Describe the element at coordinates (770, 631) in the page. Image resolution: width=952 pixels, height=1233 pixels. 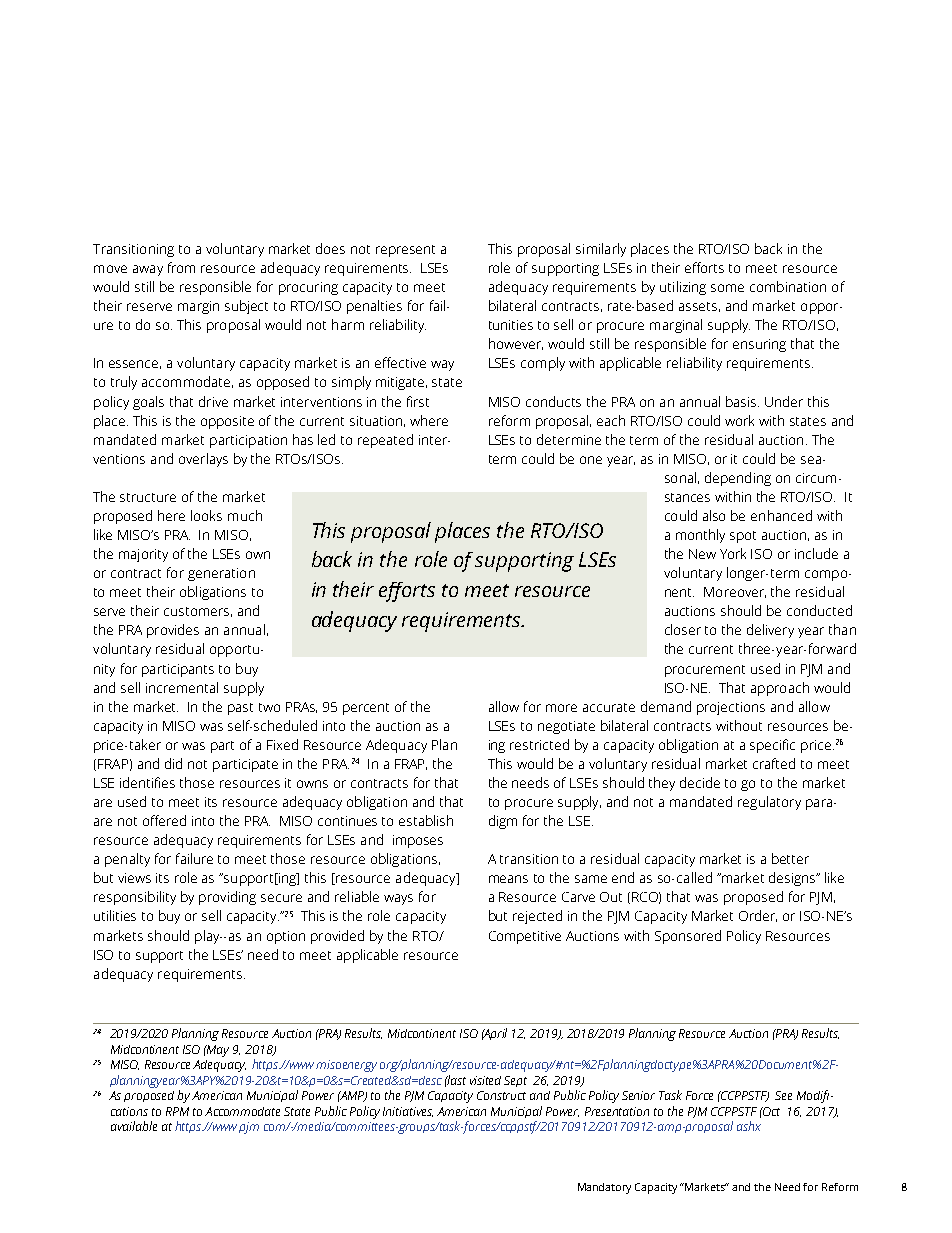
I see `delivery` at that location.
